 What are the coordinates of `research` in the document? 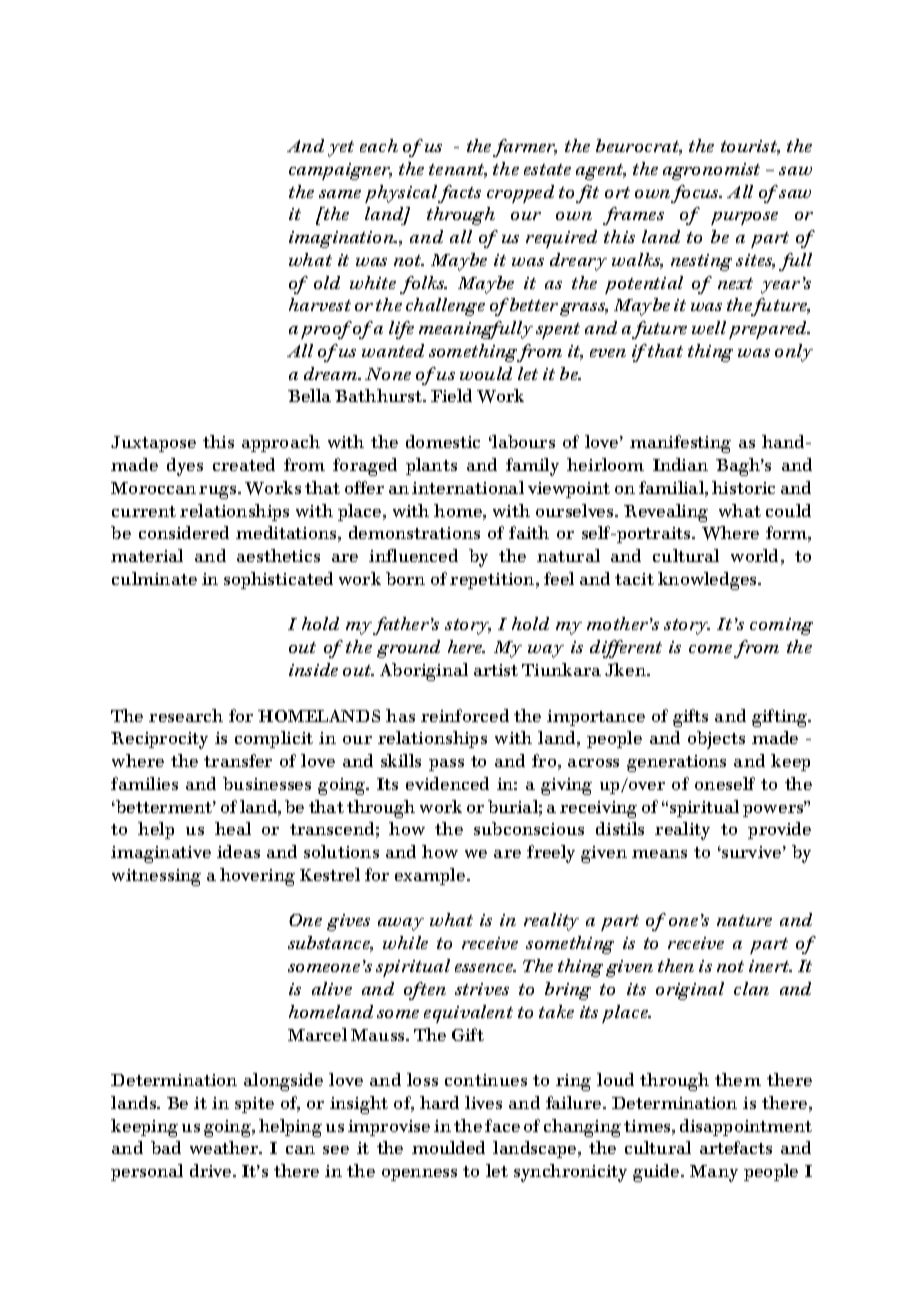 It's located at (186, 715).
